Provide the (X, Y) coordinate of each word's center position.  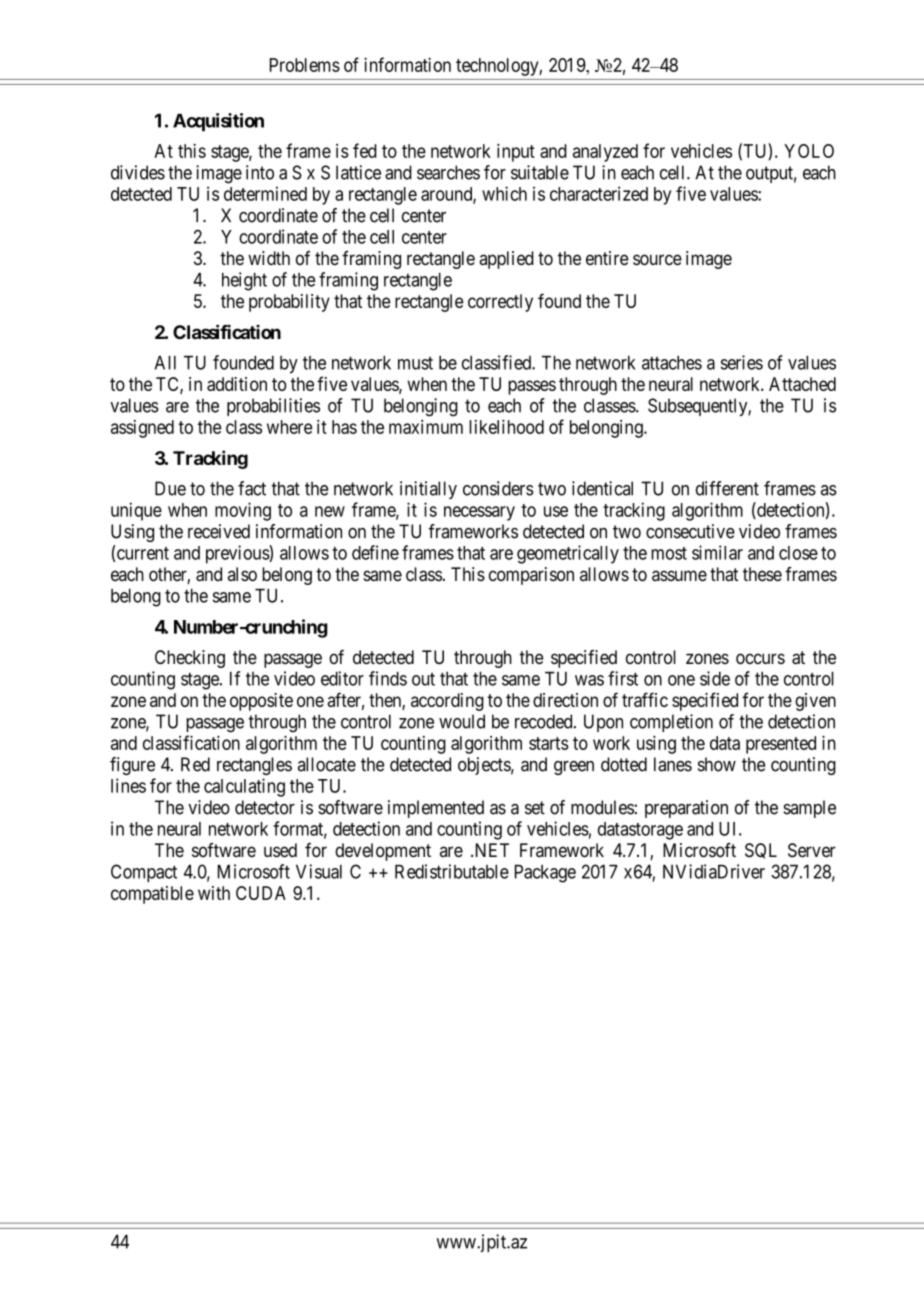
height (244, 281)
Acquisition (218, 122)
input (516, 153)
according (447, 702)
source (657, 260)
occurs (760, 659)
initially (428, 490)
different (727, 488)
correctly (500, 303)
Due (170, 488)
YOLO (809, 151)
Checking (190, 659)
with (214, 893)
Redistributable (452, 871)
